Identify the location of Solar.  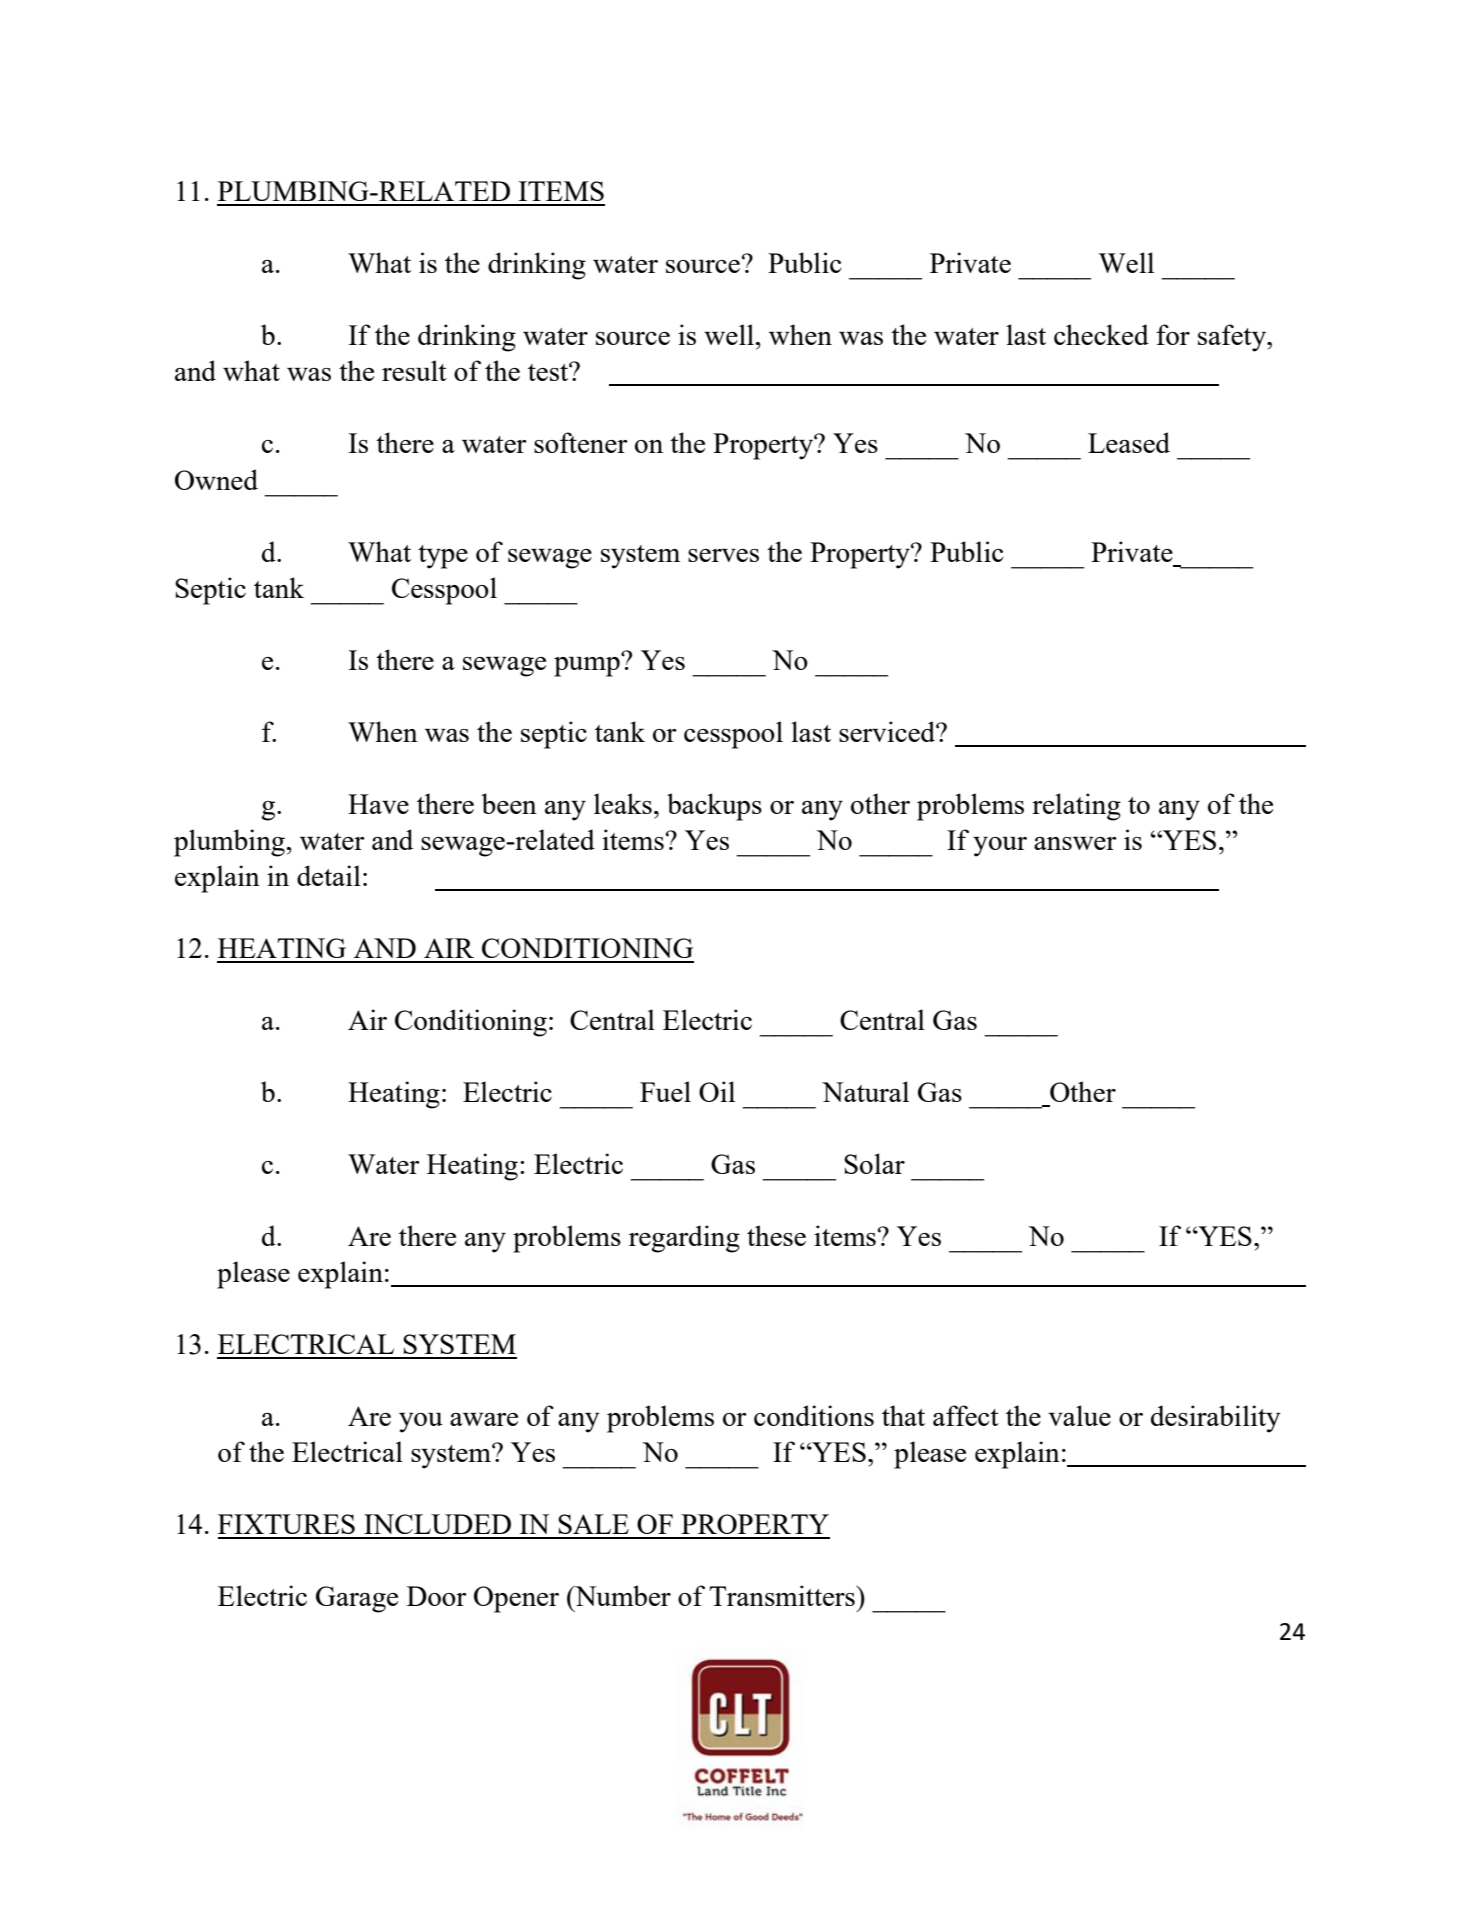
(874, 1163).
